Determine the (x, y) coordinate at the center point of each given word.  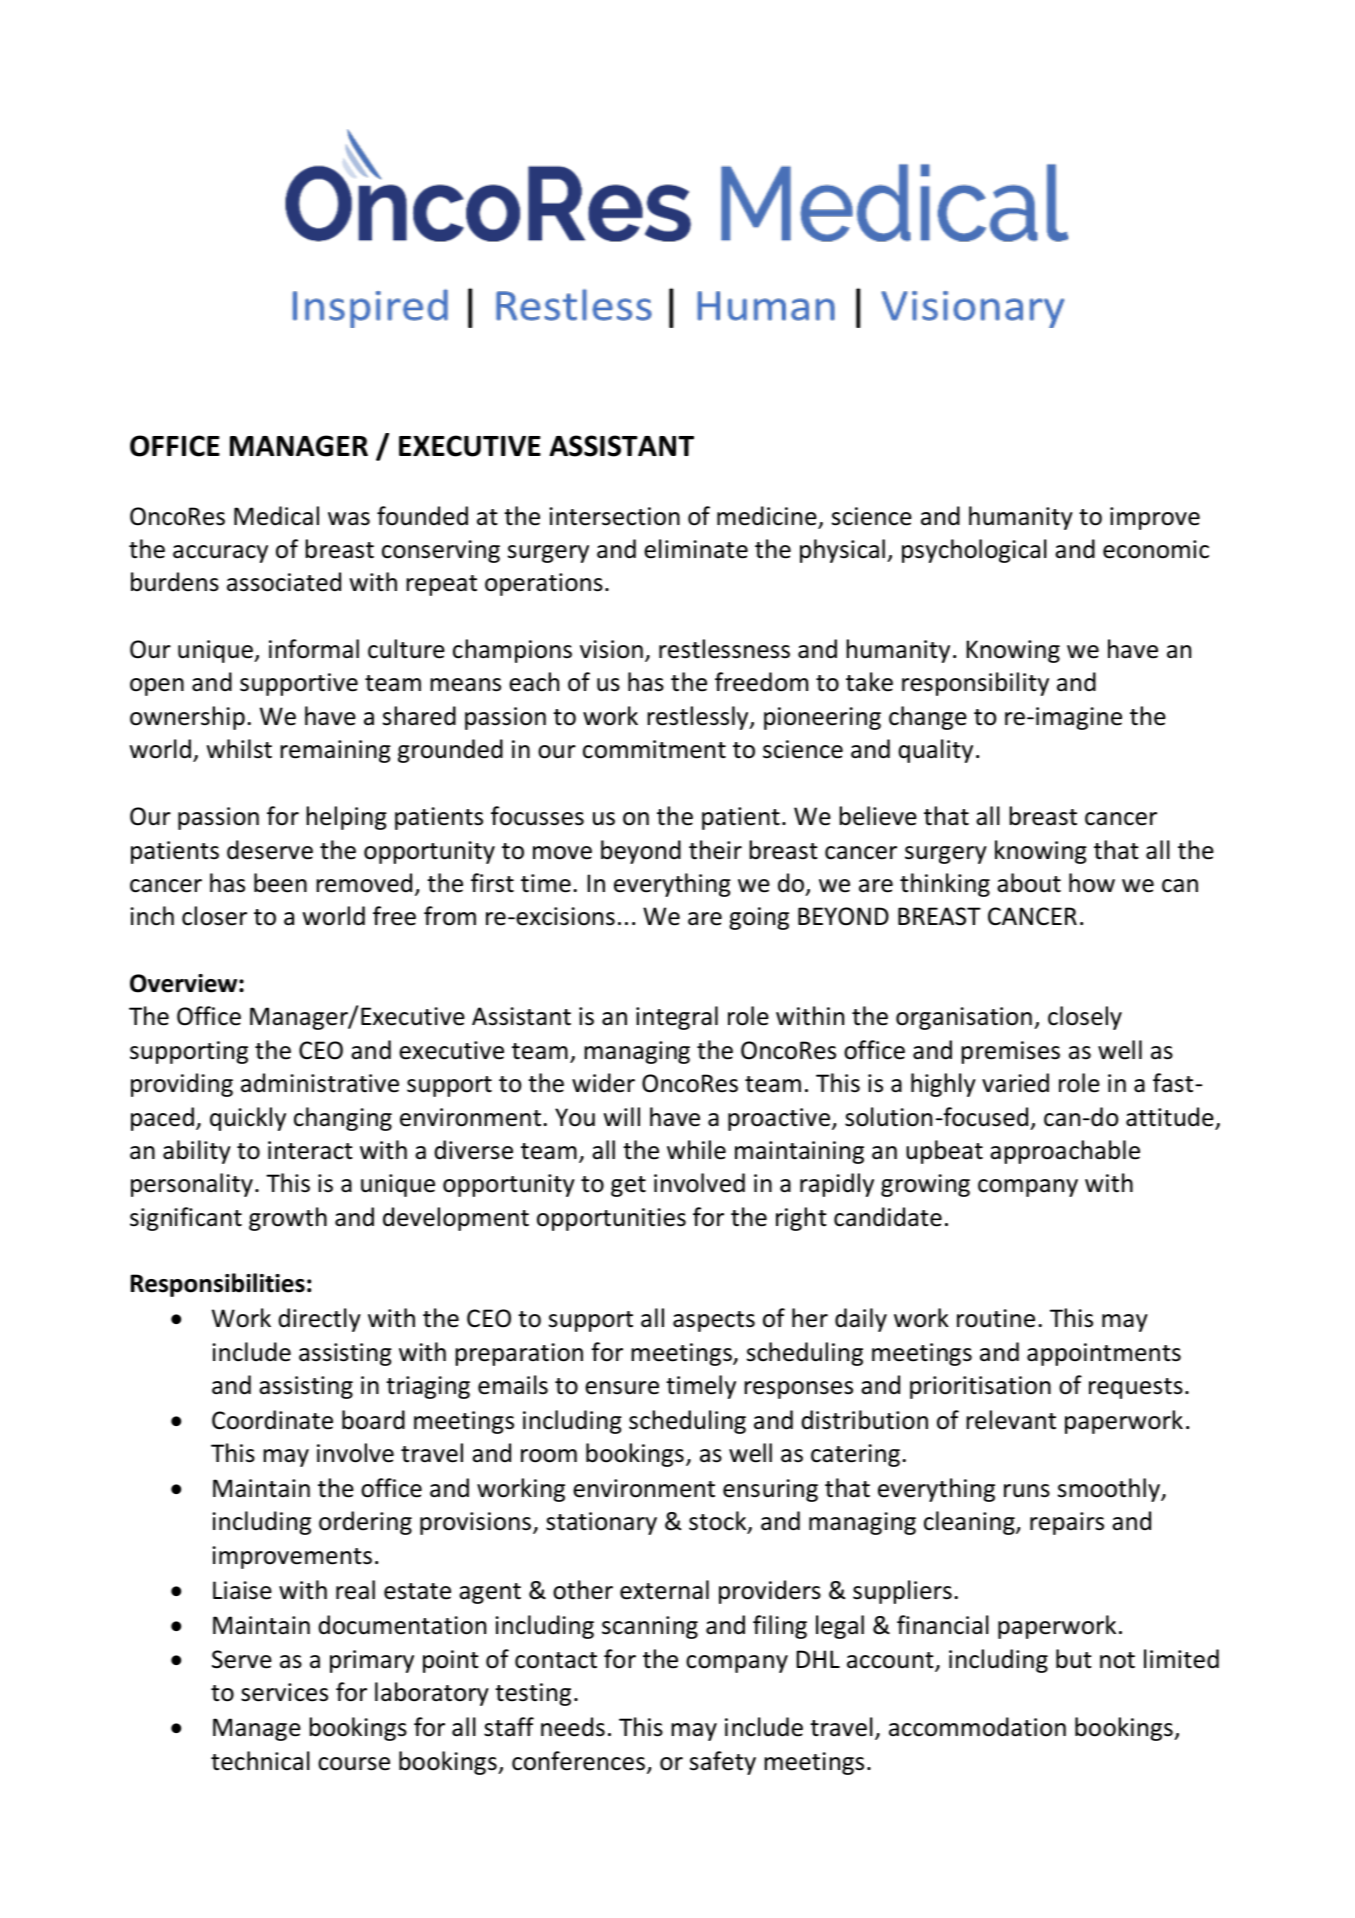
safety (723, 1763)
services (284, 1692)
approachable (1065, 1152)
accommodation (977, 1727)
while (696, 1150)
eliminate (696, 549)
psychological (974, 551)
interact (310, 1150)
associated (284, 582)
